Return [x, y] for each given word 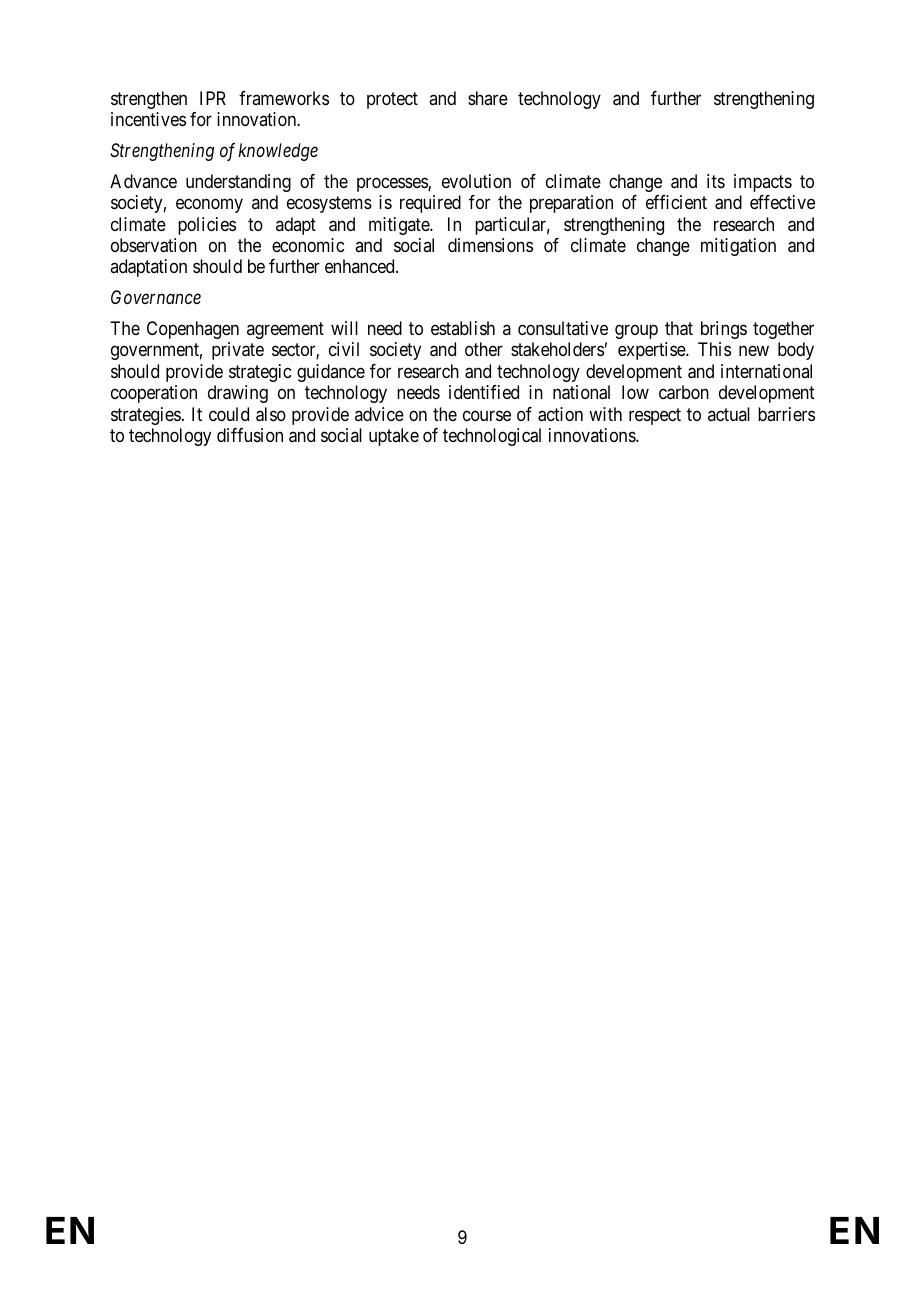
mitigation [738, 247]
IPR [213, 98]
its [716, 181]
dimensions [490, 245]
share [488, 98]
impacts [763, 183]
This [714, 349]
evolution [476, 181]
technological [492, 437]
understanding [238, 183]
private [238, 351]
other [484, 349]
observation [154, 245]
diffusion [250, 435]
